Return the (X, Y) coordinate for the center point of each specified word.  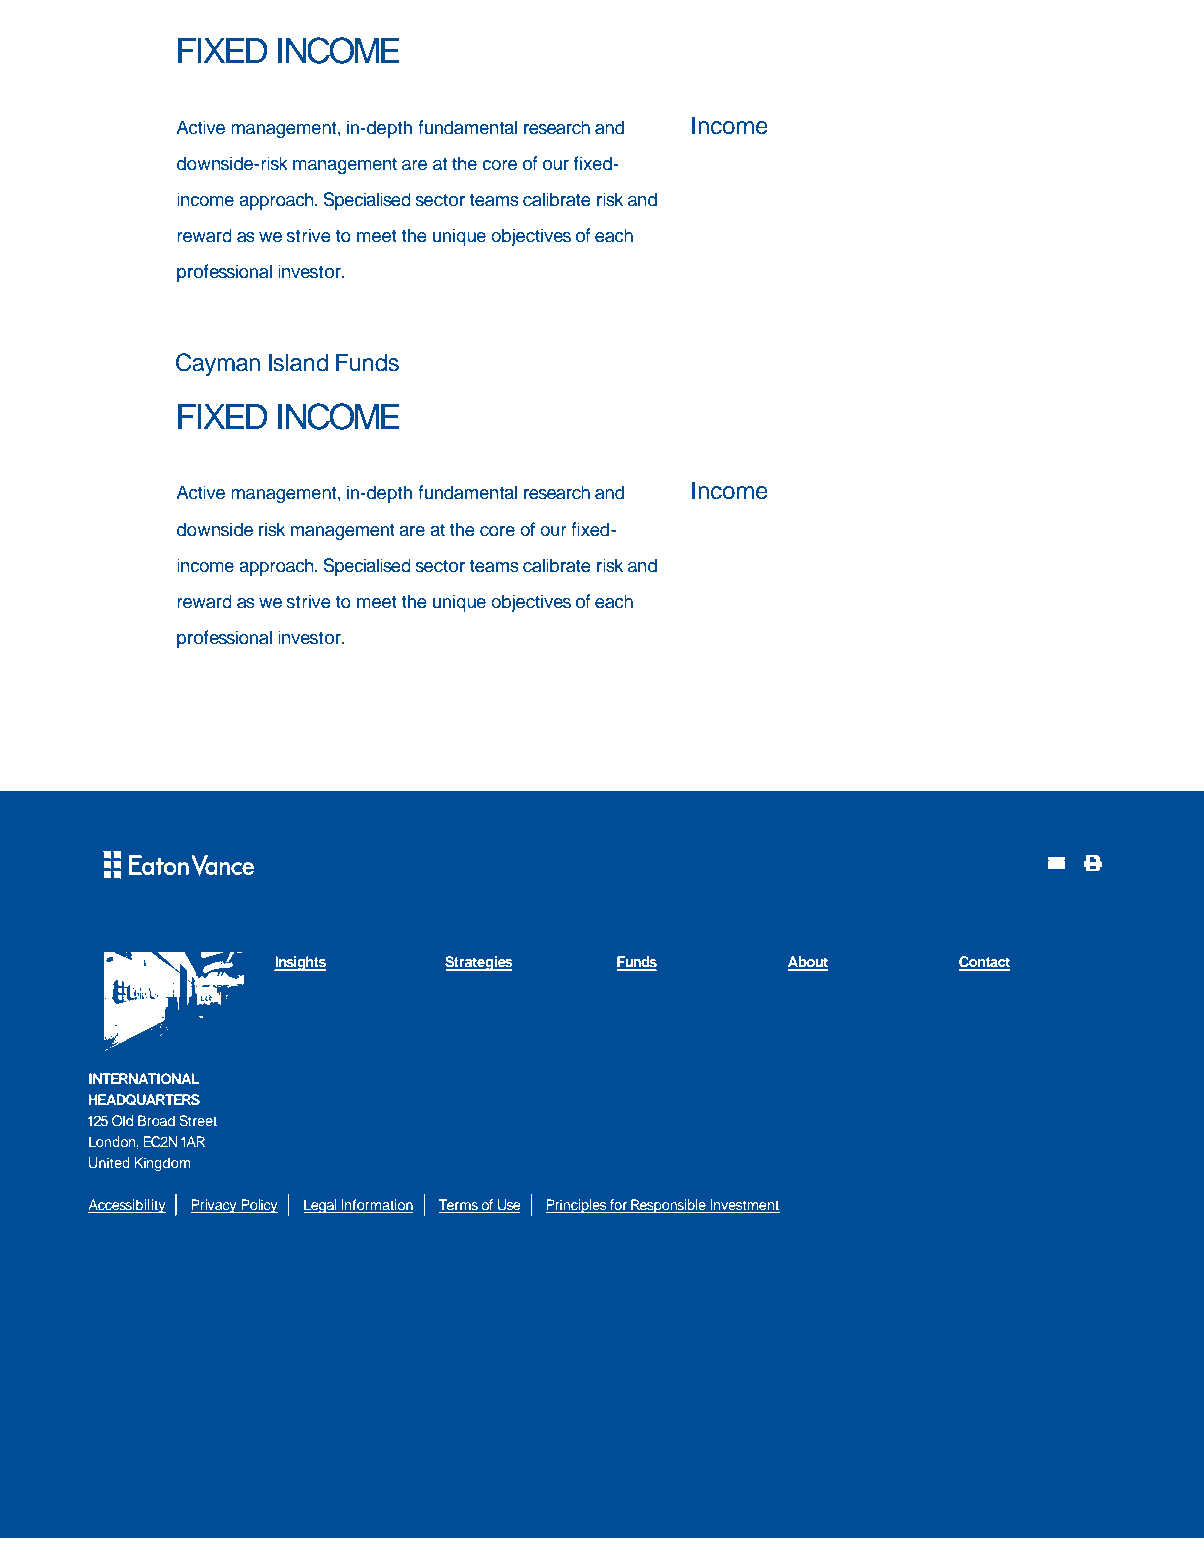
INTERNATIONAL (144, 1078)
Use (508, 1206)
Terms (459, 1206)
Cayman (218, 364)
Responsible (668, 1206)
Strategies (479, 963)
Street (198, 1121)
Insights (300, 963)
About (808, 963)
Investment (744, 1206)
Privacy (215, 1206)
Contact (984, 963)
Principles (577, 1206)
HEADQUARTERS (144, 1100)
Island (298, 362)
